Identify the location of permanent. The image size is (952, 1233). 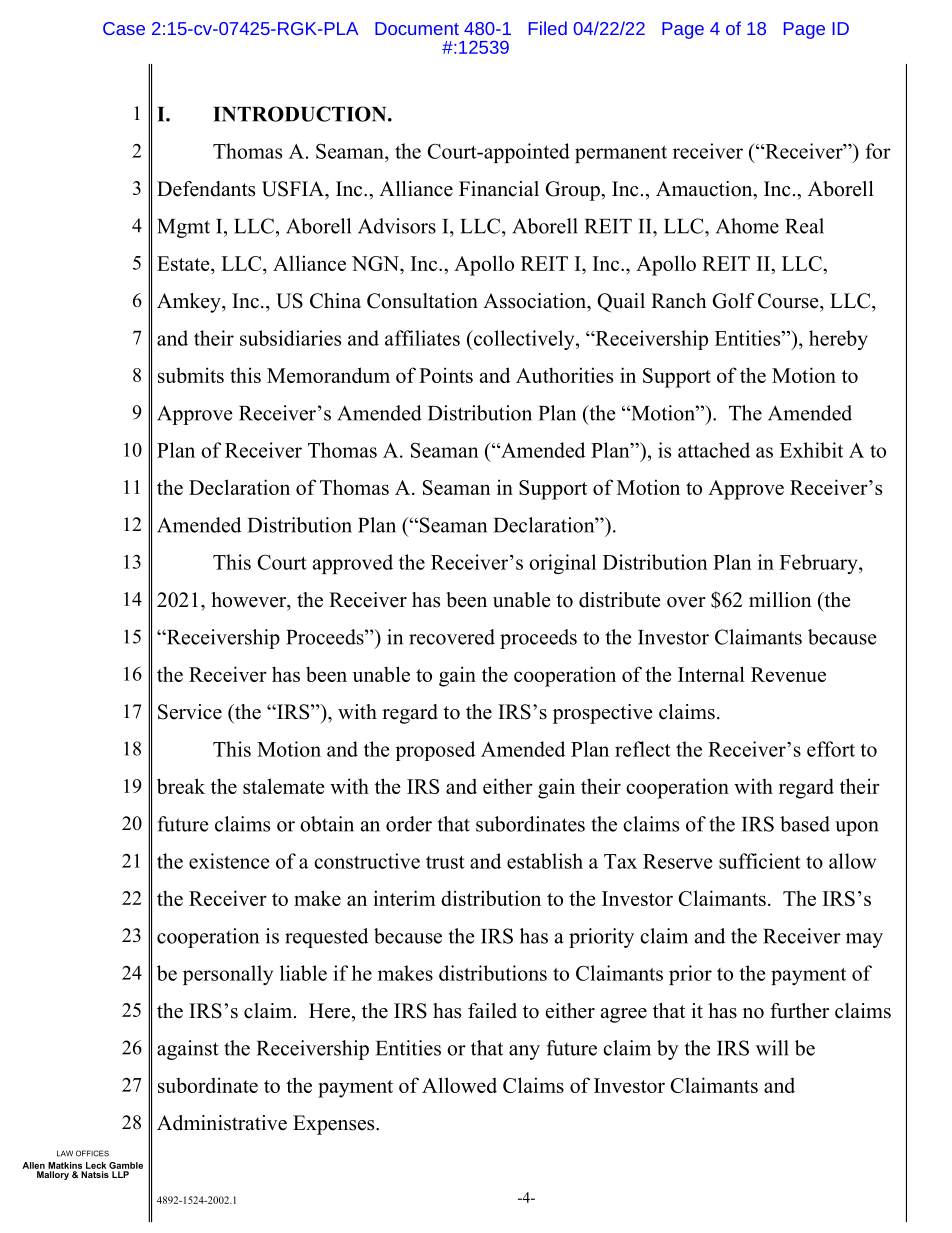
(621, 154).
